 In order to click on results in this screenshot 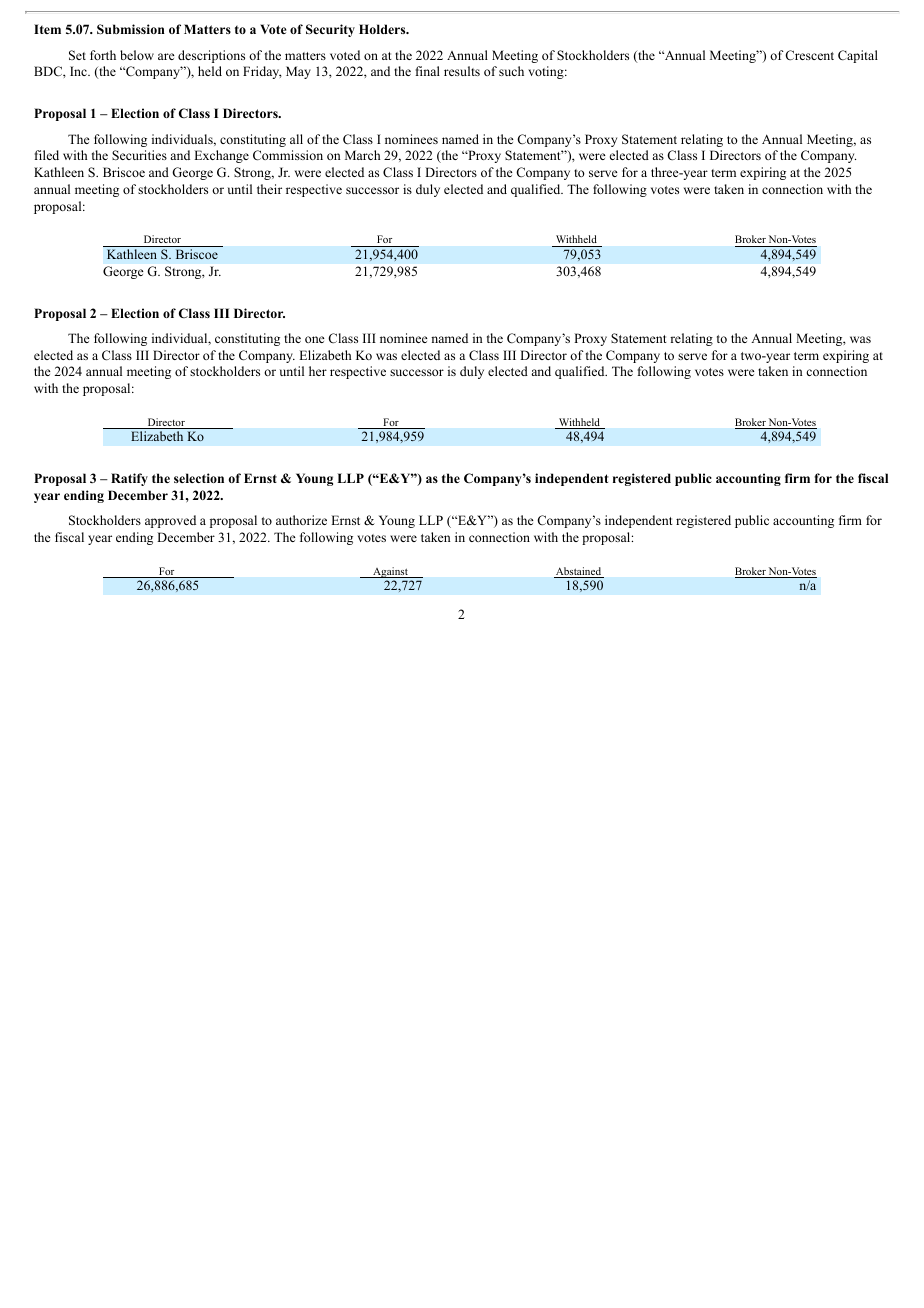, I will do `click(462, 71)`.
